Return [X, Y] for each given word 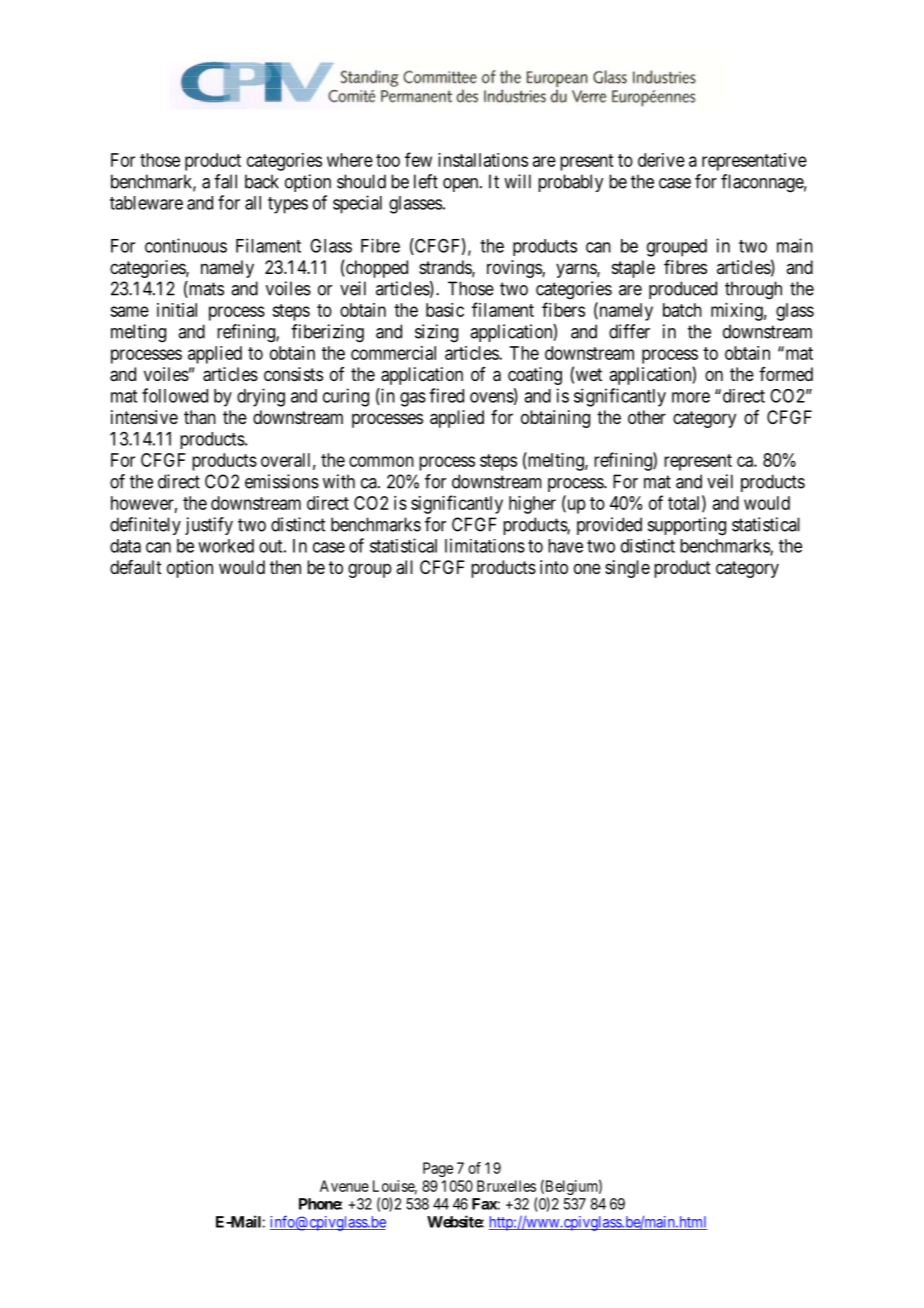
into [554, 567]
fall [225, 181]
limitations [485, 545]
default [136, 567]
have [565, 546]
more [691, 397]
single [627, 569]
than [200, 417]
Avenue [344, 1186]
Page [438, 1169]
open [462, 185]
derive [661, 160]
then [285, 567]
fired [446, 395]
